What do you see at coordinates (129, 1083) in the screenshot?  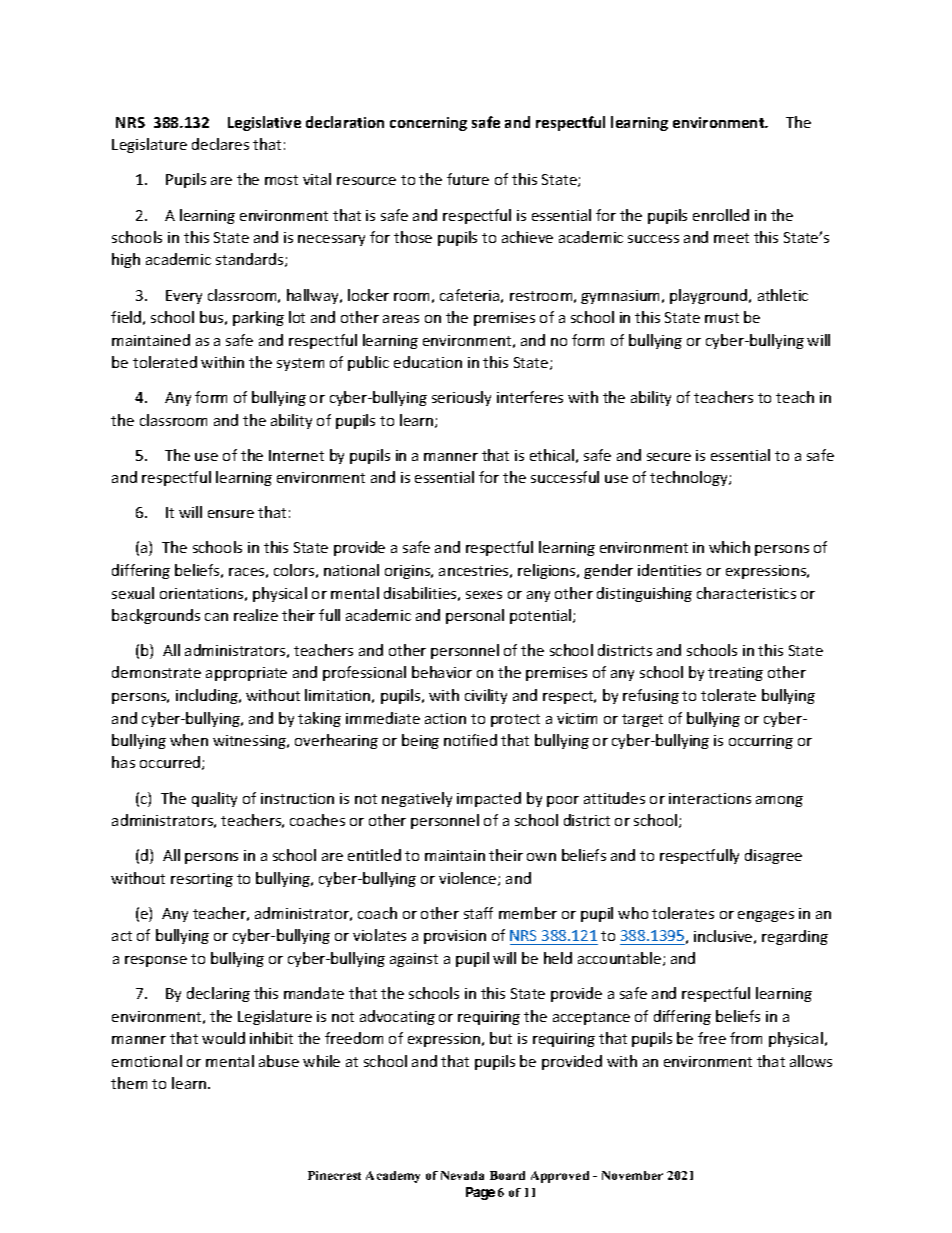 I see `them` at bounding box center [129, 1083].
